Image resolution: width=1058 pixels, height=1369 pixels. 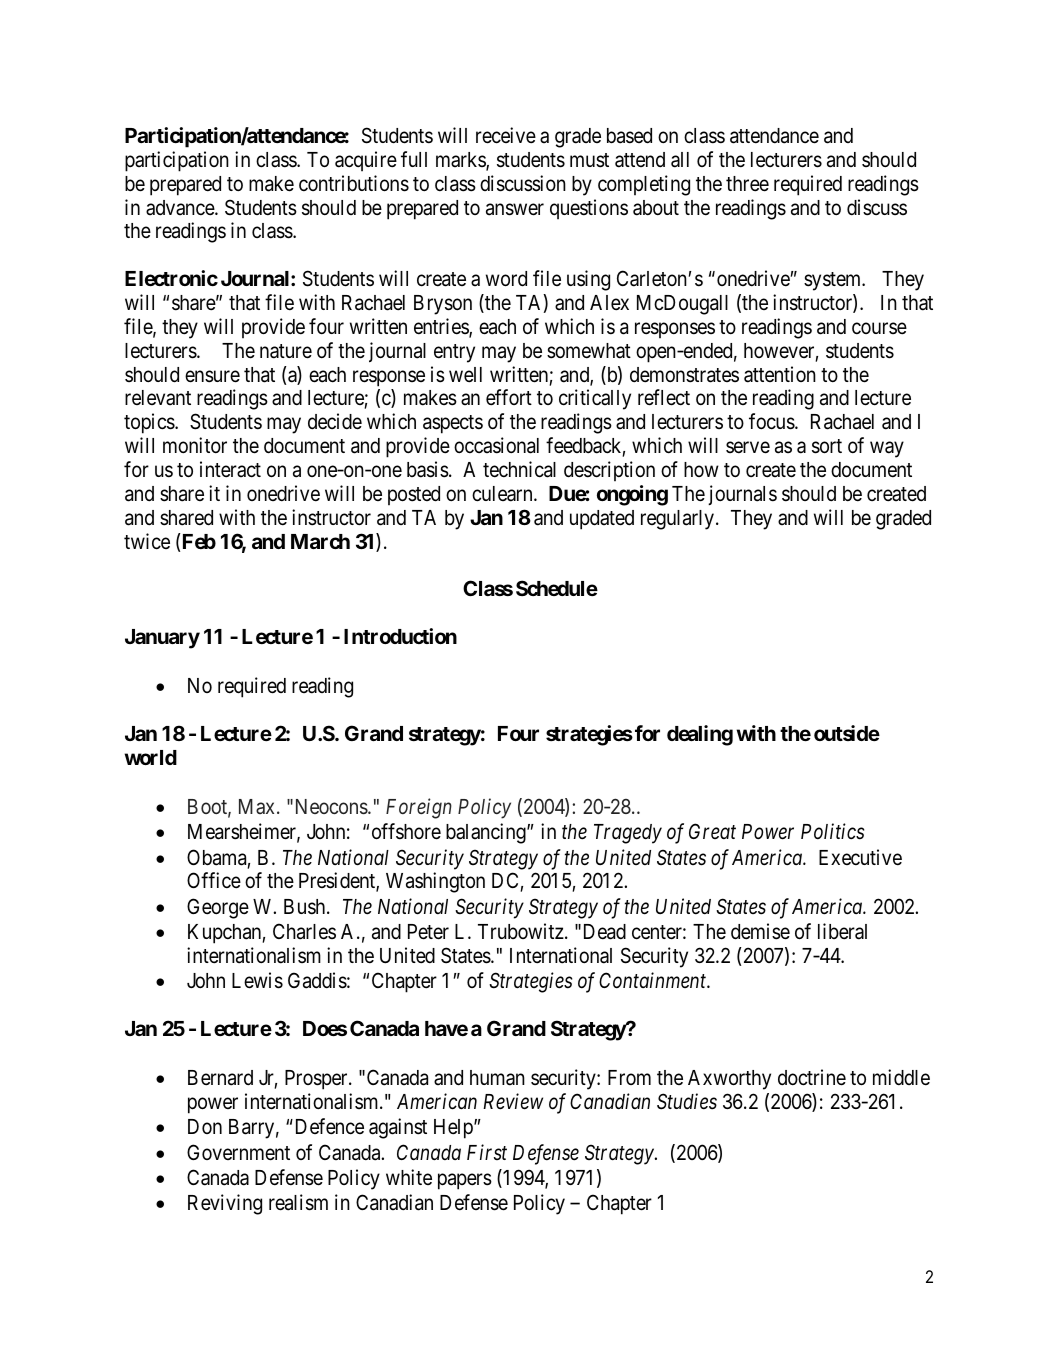 What do you see at coordinates (428, 932) in the screenshot?
I see `Peter` at bounding box center [428, 932].
